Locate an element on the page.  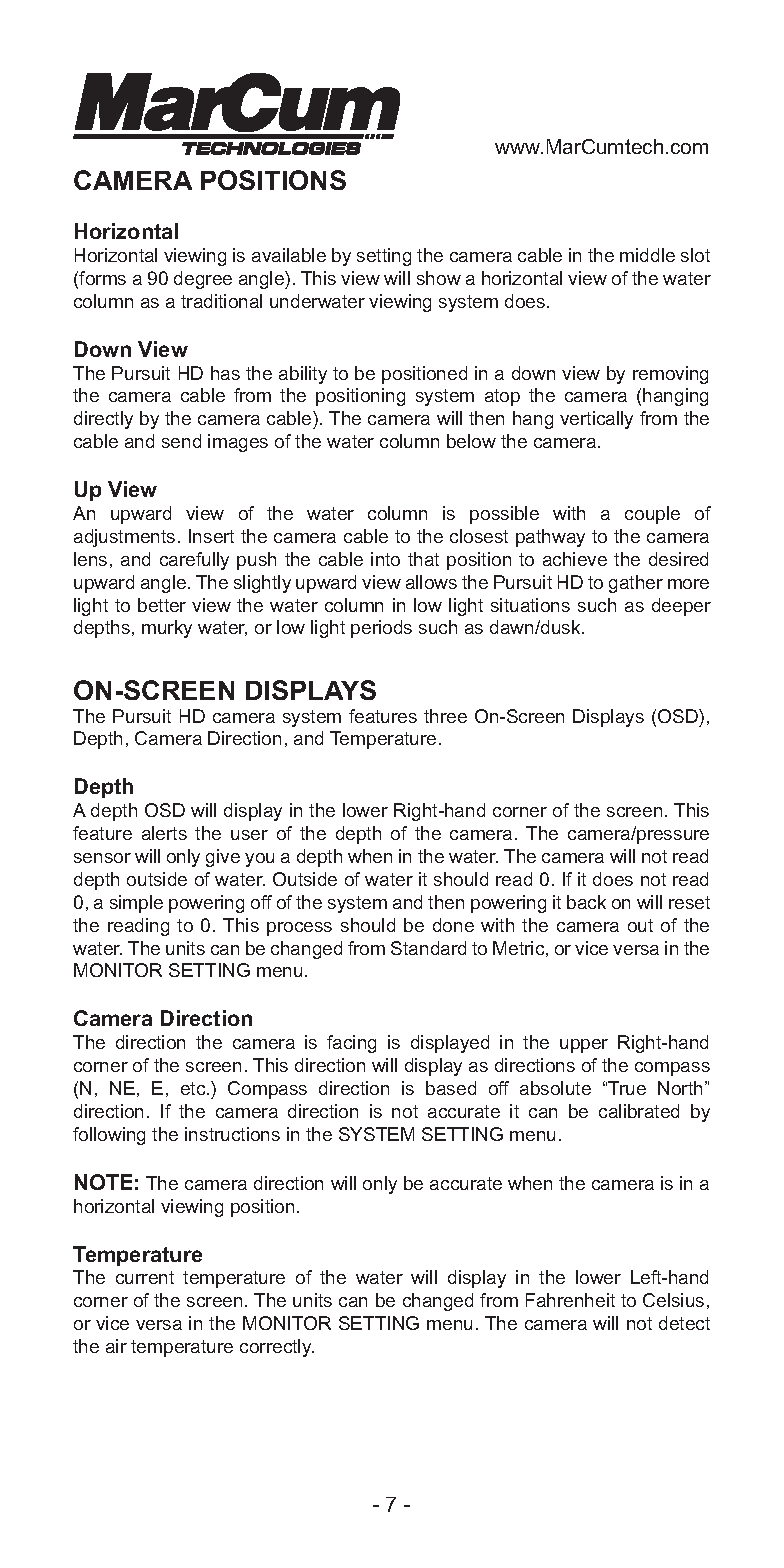
show is located at coordinates (439, 278).
